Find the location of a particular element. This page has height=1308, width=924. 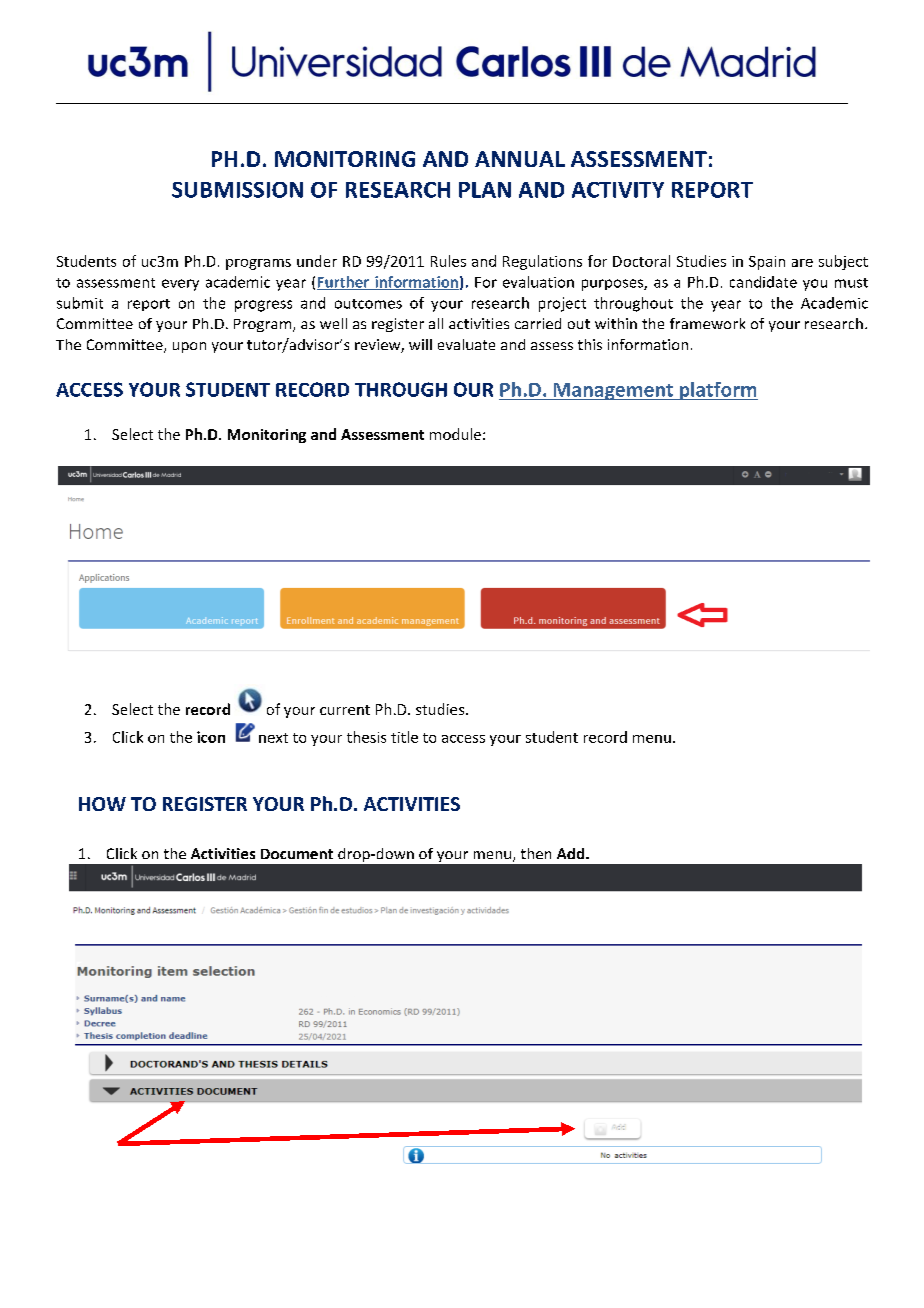

platform is located at coordinates (717, 391).
